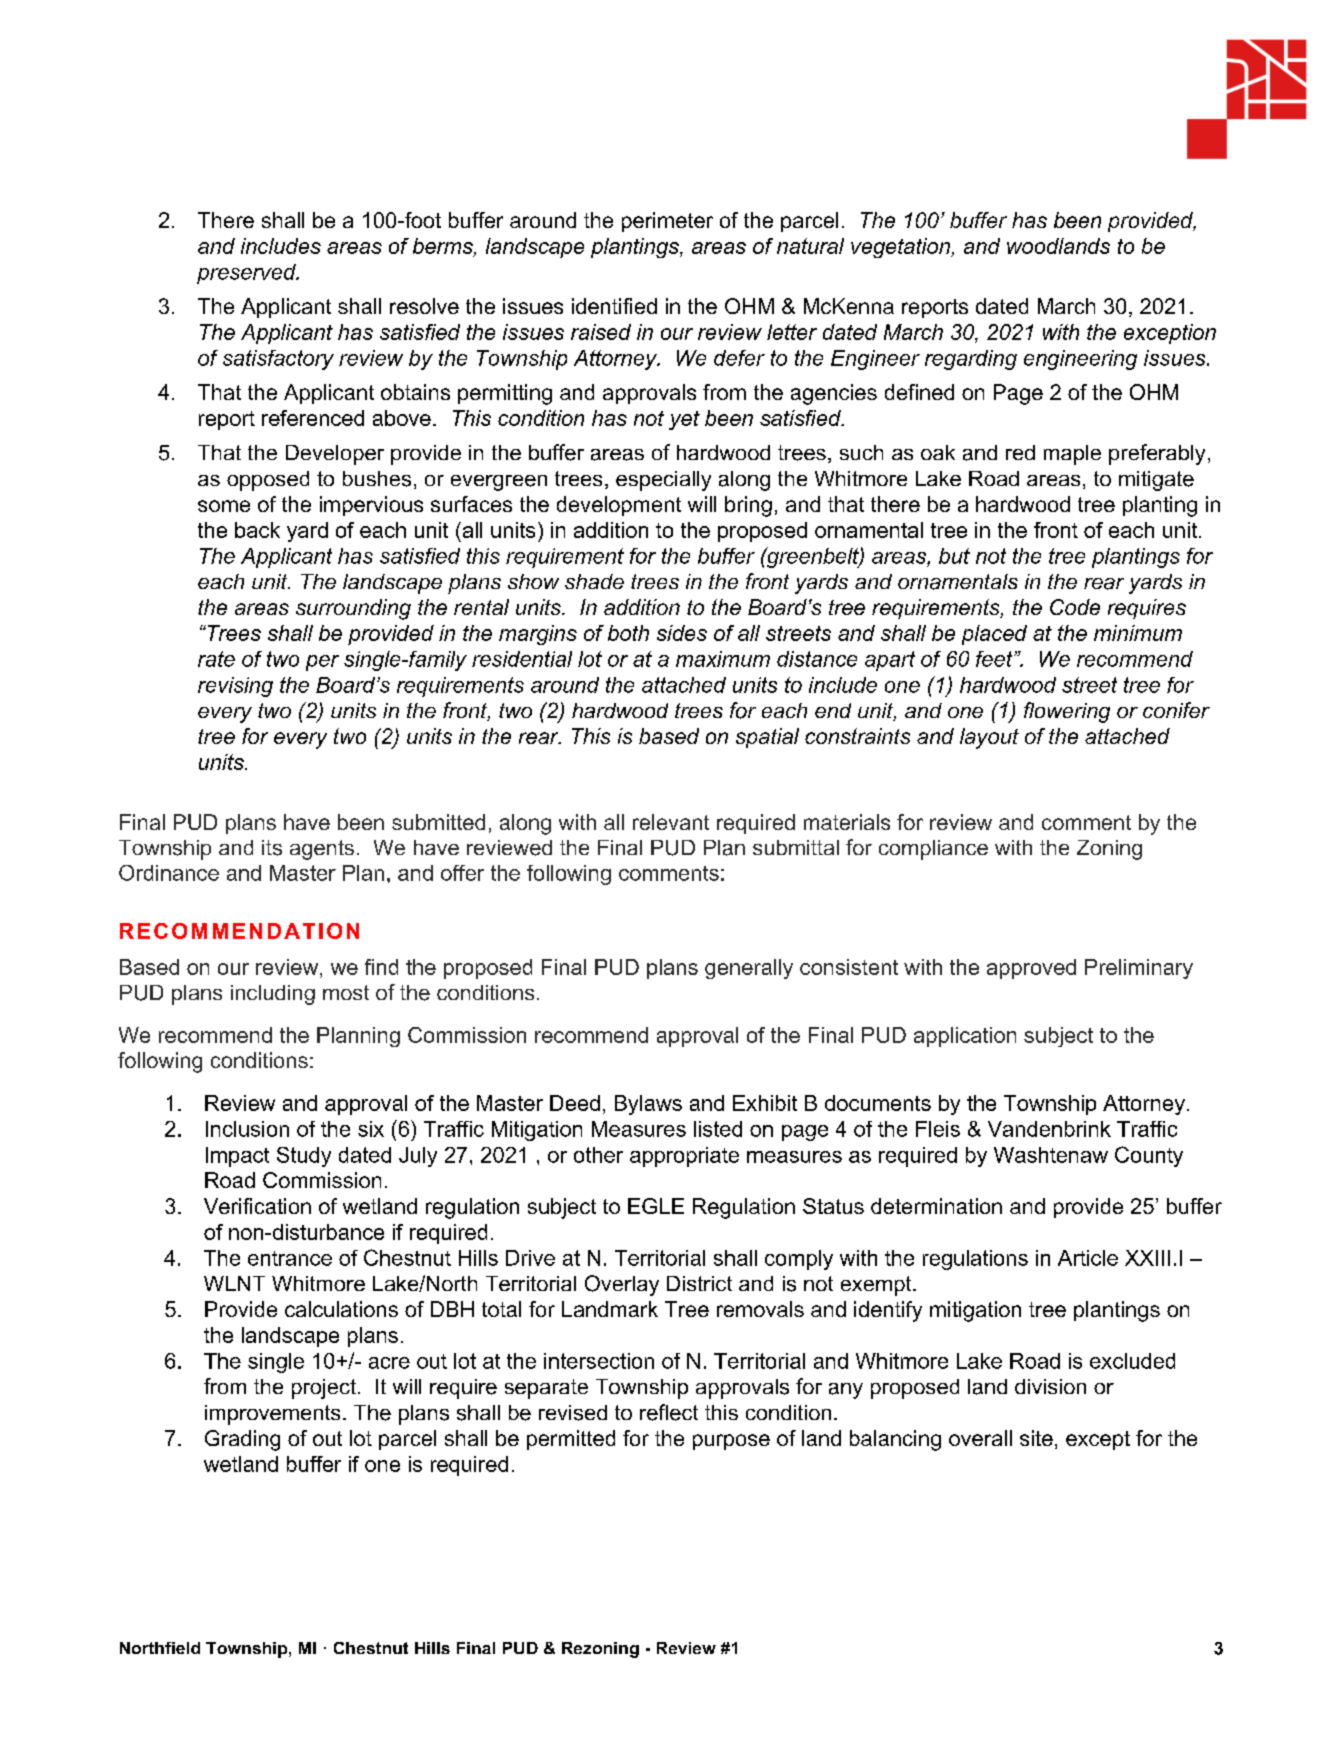  I want to click on sides, so click(682, 633).
